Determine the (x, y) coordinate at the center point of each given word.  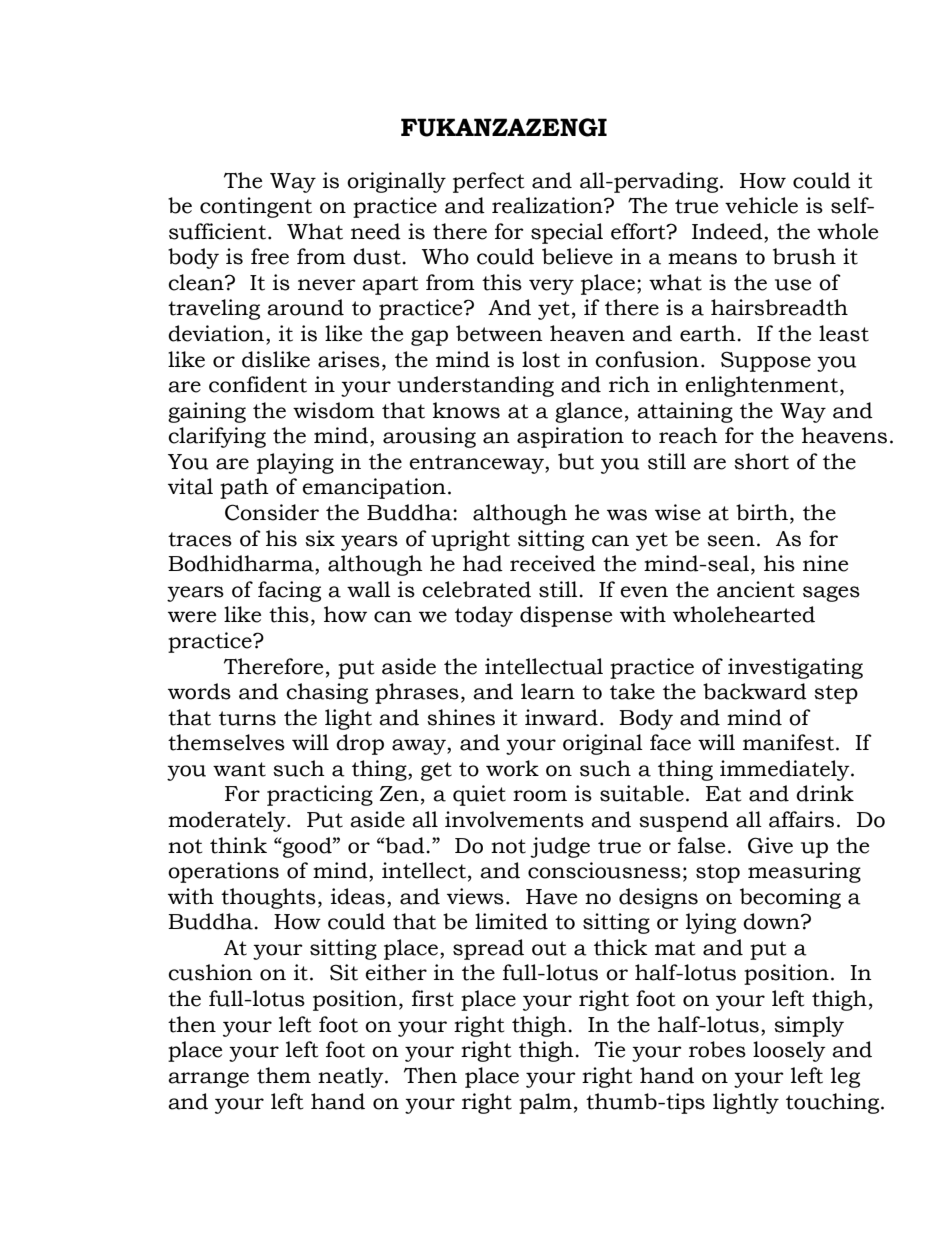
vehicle (761, 205)
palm (545, 1103)
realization (548, 205)
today (484, 616)
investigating (795, 668)
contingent (256, 207)
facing (289, 591)
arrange (208, 1080)
